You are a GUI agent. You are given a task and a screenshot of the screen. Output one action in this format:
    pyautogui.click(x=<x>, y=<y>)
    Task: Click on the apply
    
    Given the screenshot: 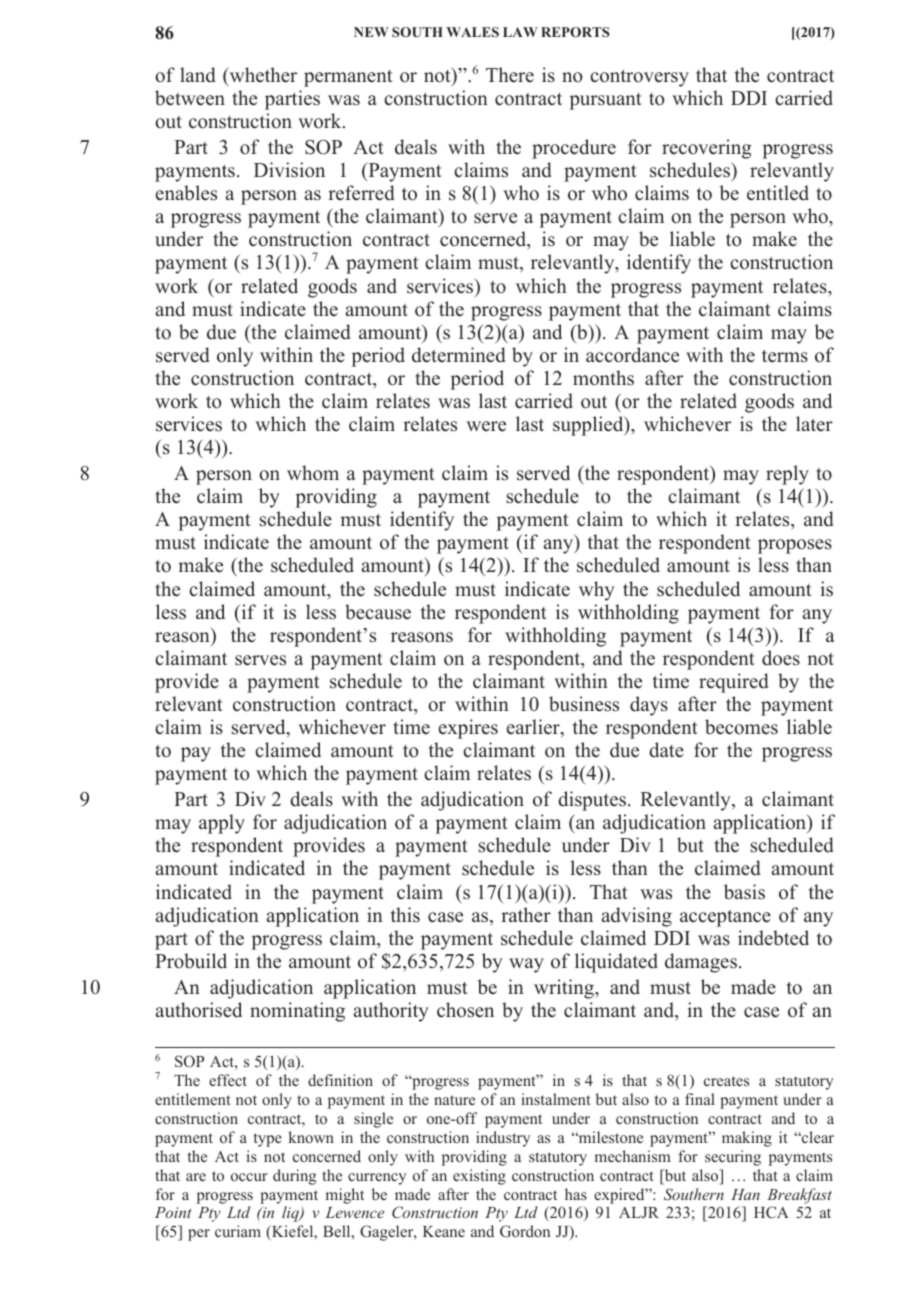 What is the action you would take?
    pyautogui.click(x=222, y=824)
